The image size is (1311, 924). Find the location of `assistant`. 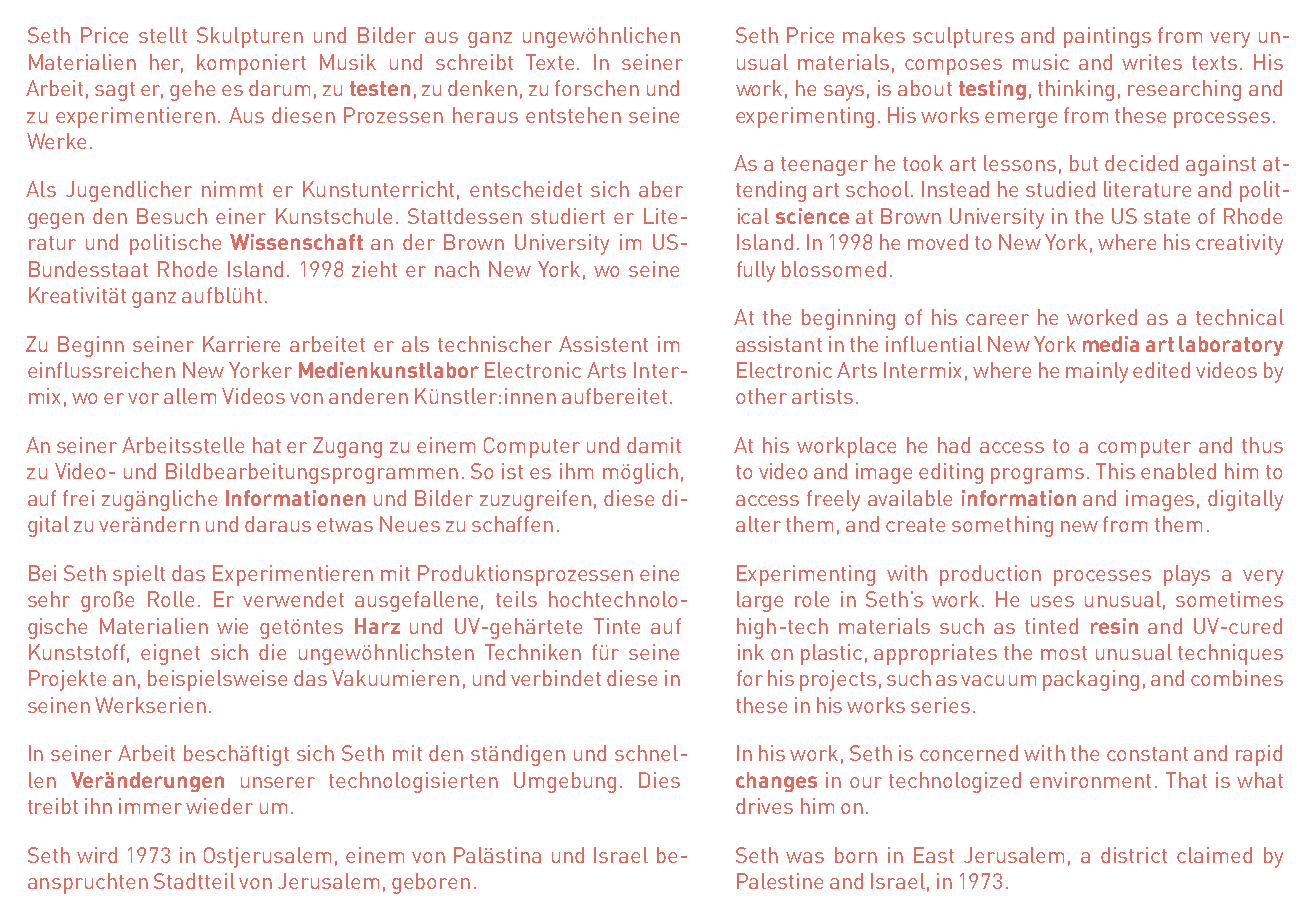

assistant is located at coordinates (779, 344).
